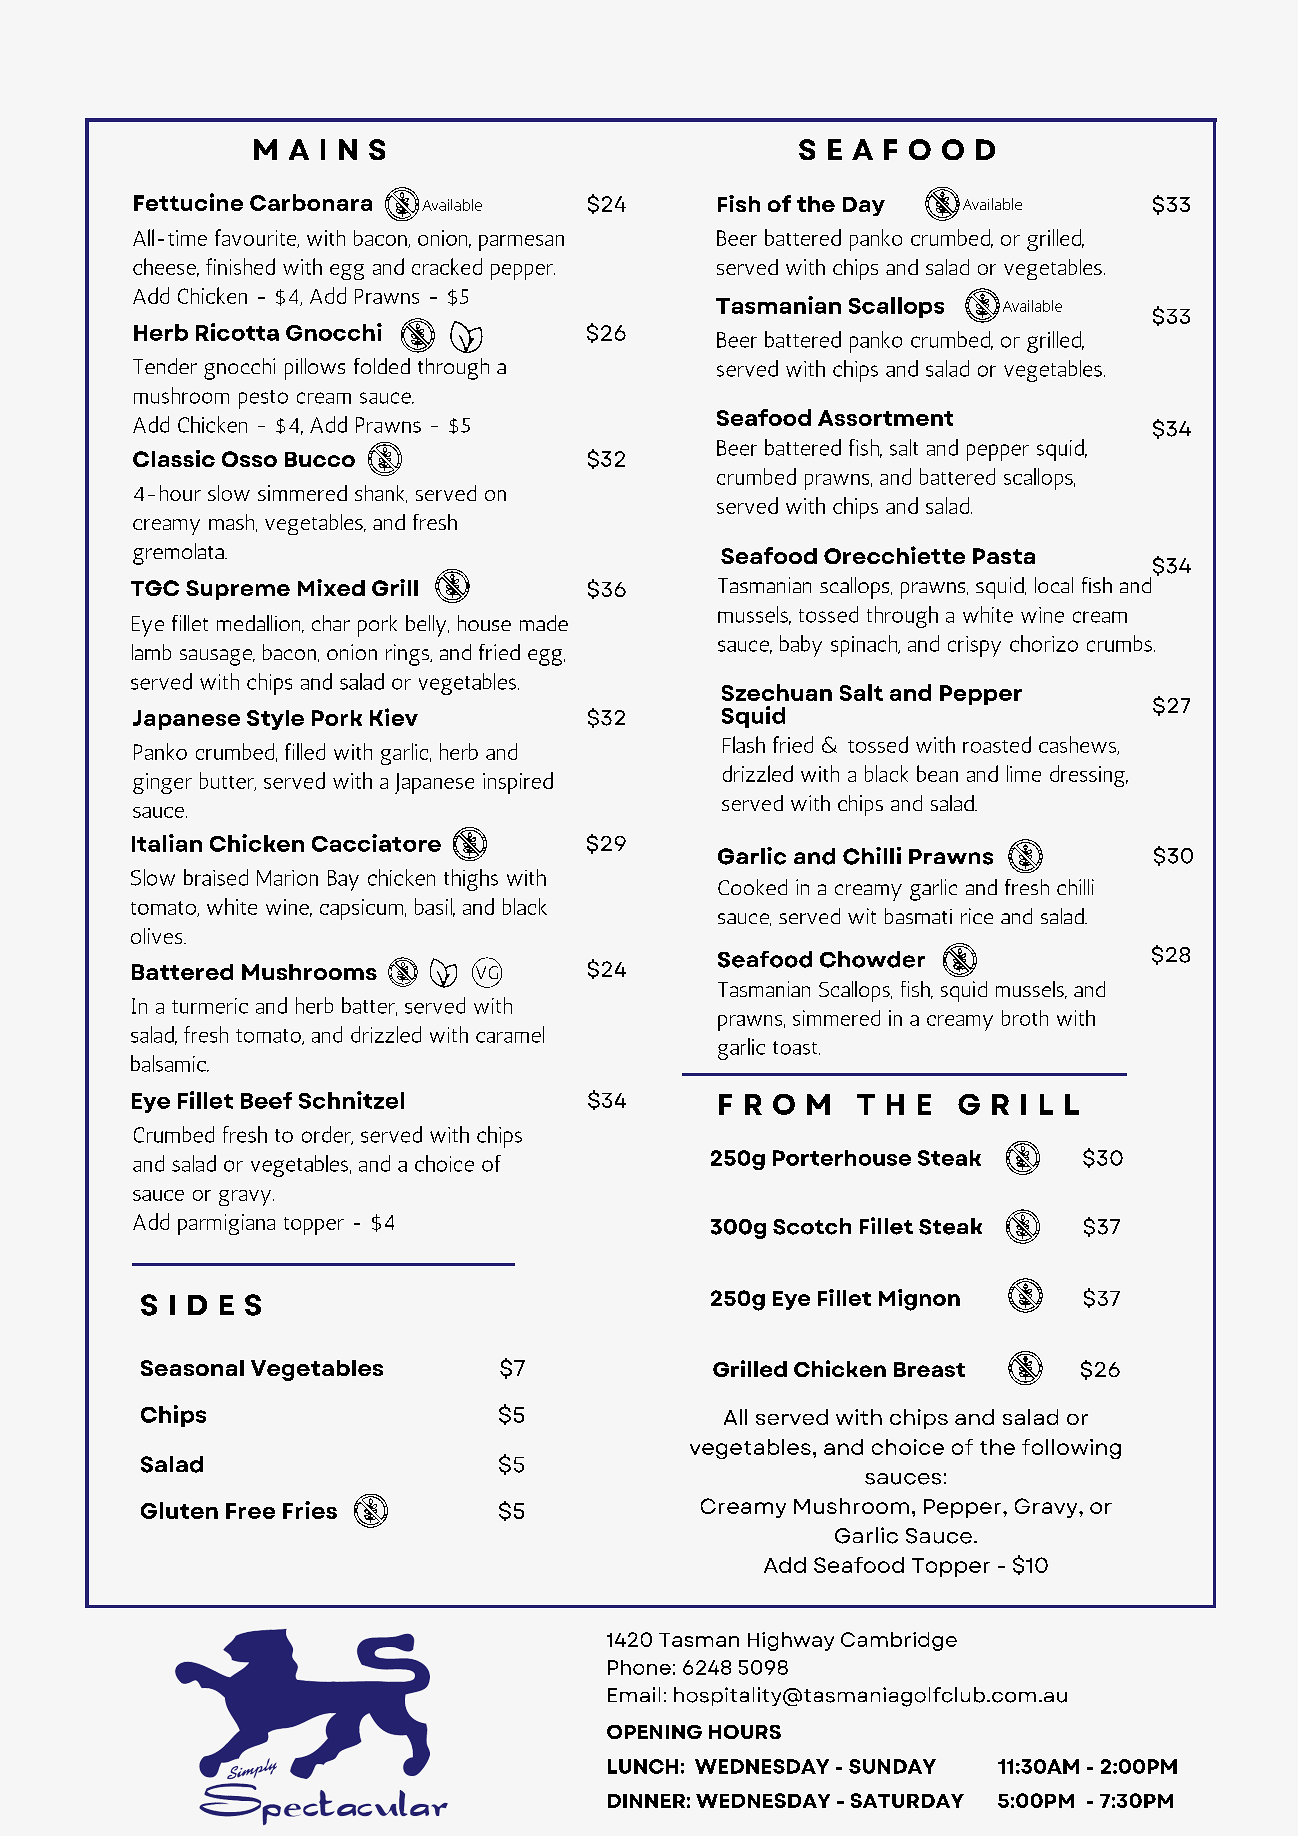  Describe the element at coordinates (907, 1800) in the image. I see `SATURDAY` at that location.
